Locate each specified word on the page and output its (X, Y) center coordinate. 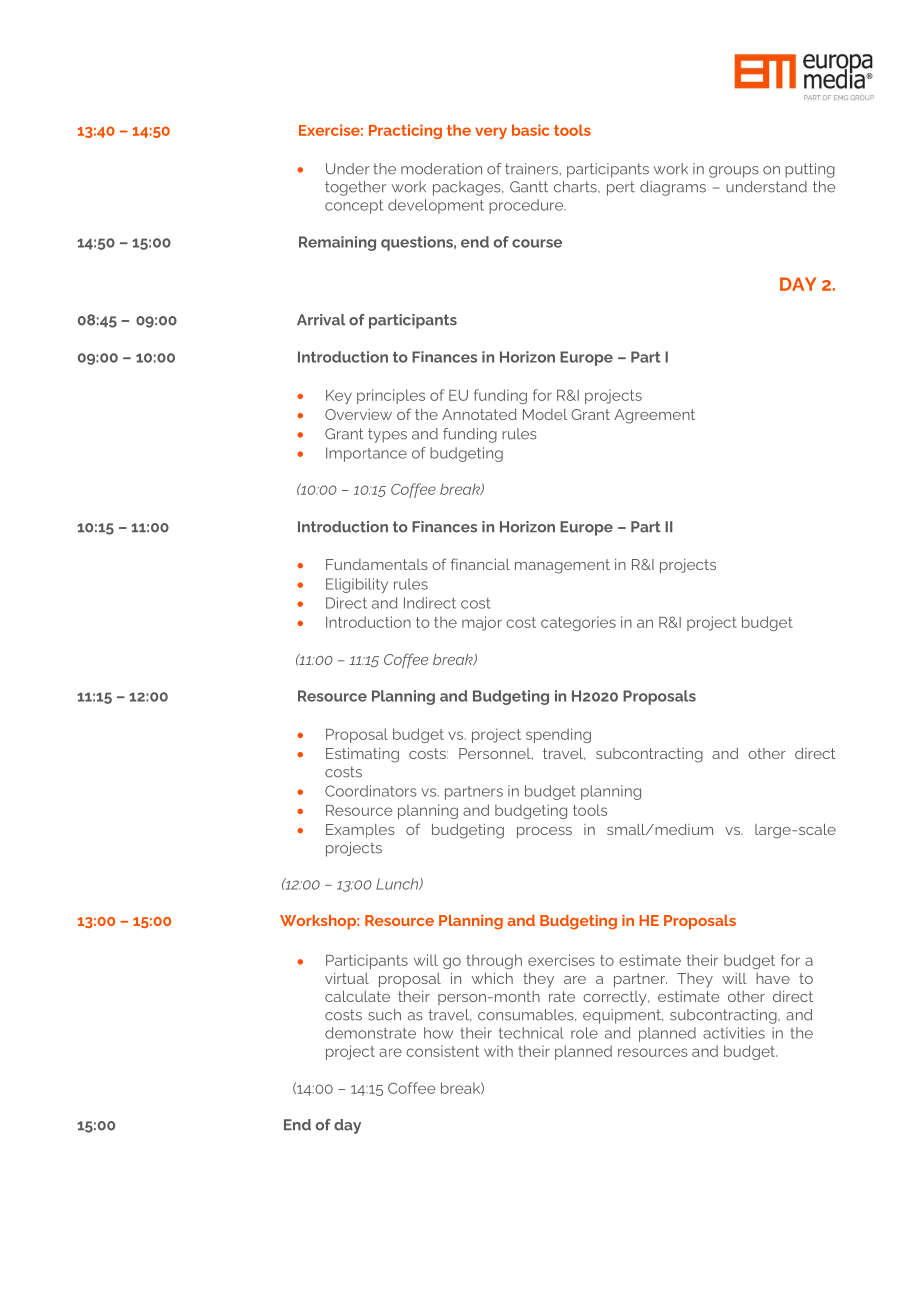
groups (733, 172)
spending (558, 735)
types (387, 435)
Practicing (405, 131)
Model (545, 414)
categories (578, 623)
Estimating (362, 755)
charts (576, 187)
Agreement (654, 416)
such (384, 1015)
